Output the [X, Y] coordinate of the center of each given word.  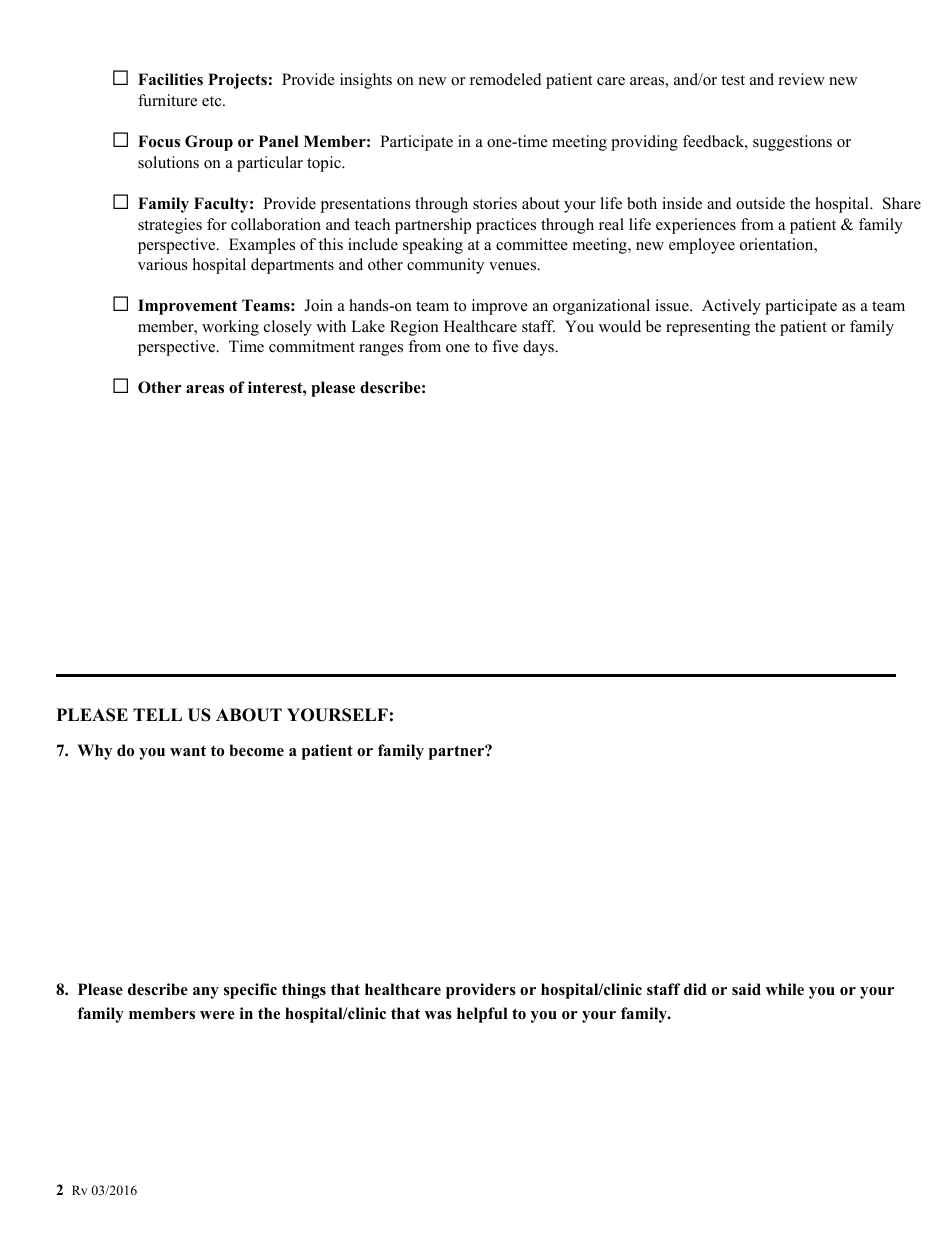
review [802, 79]
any [206, 993]
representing [708, 328]
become [256, 750]
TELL [157, 714]
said [746, 989]
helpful [482, 1015]
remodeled [506, 79]
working [230, 328]
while [785, 989]
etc [213, 101]
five [505, 346]
